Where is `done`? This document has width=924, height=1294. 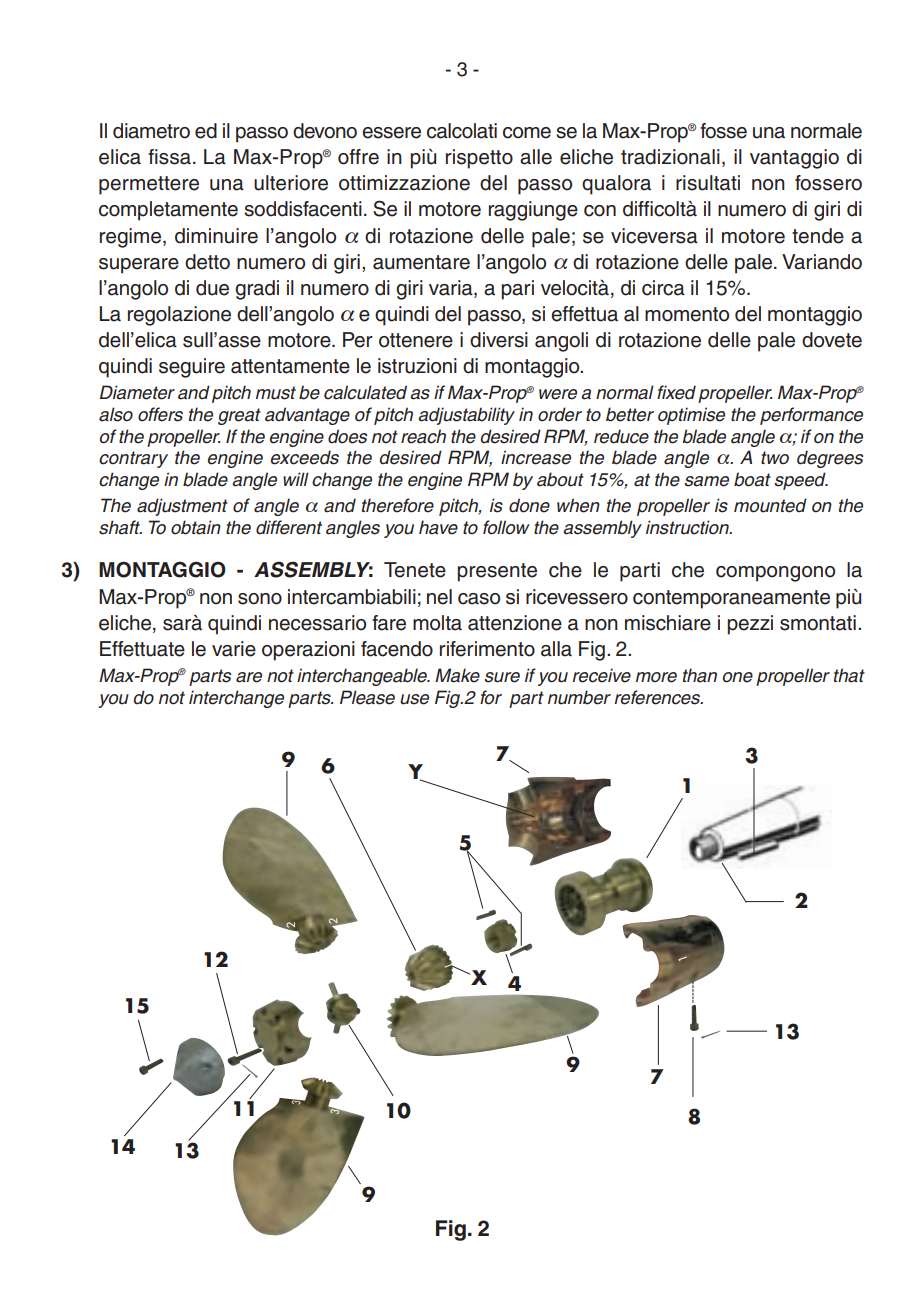
done is located at coordinates (529, 505).
